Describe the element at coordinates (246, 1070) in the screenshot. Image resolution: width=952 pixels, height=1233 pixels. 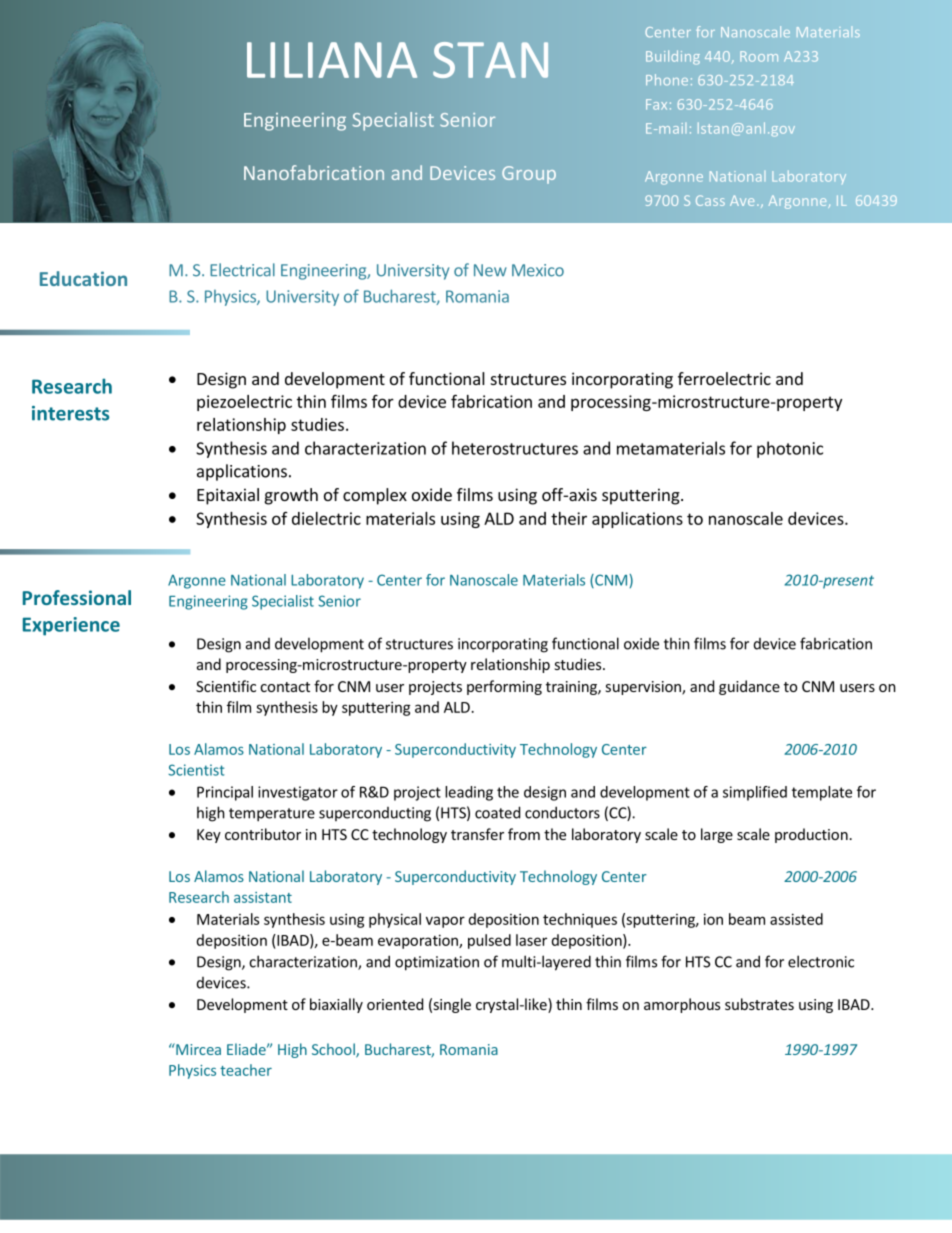
I see `teacher` at that location.
